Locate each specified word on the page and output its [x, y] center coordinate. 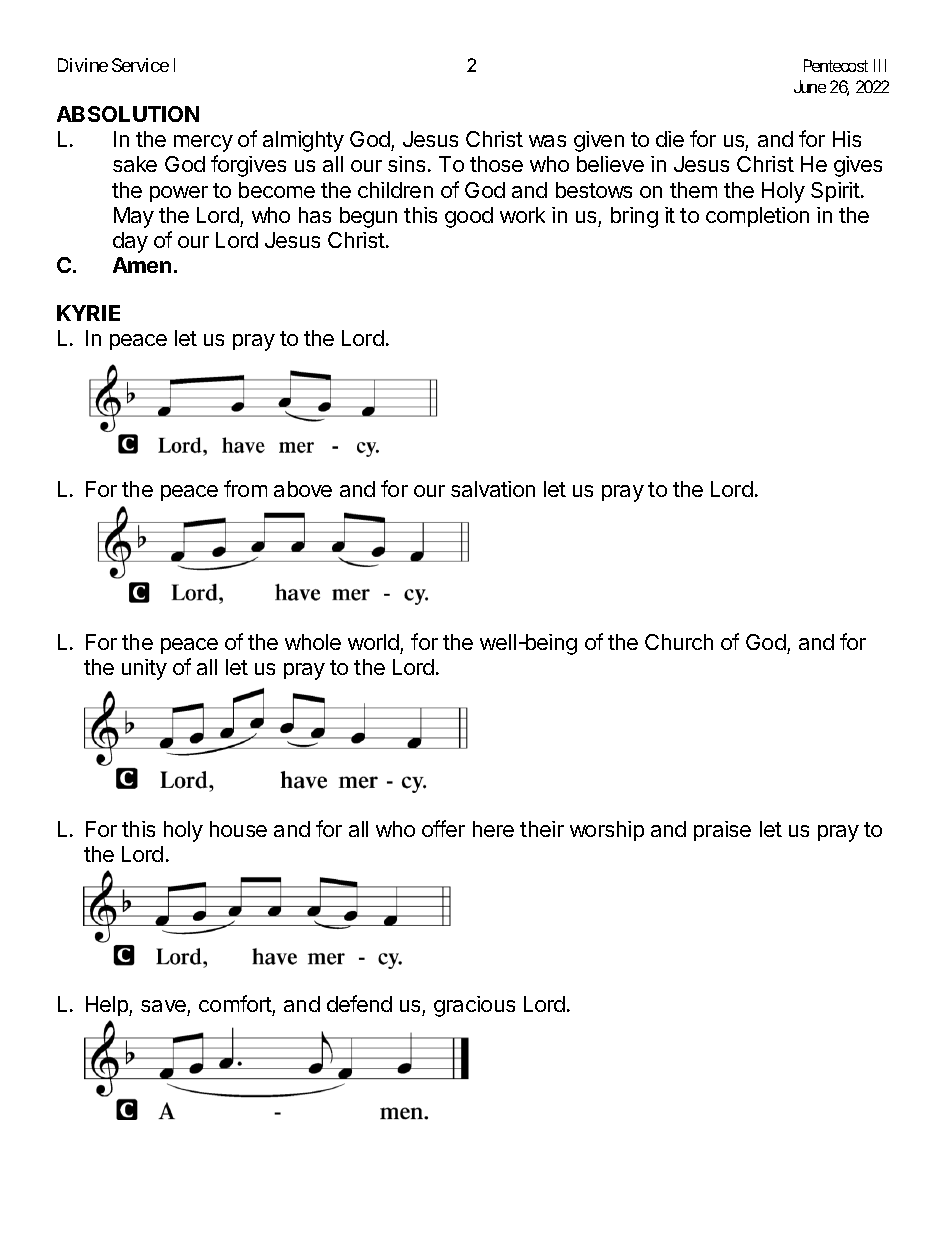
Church [679, 642]
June [810, 86]
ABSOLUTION [128, 114]
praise [722, 831]
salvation [493, 489]
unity [144, 669]
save [164, 1008]
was [547, 141]
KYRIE [88, 313]
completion [757, 217]
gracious [474, 1006]
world [373, 642]
